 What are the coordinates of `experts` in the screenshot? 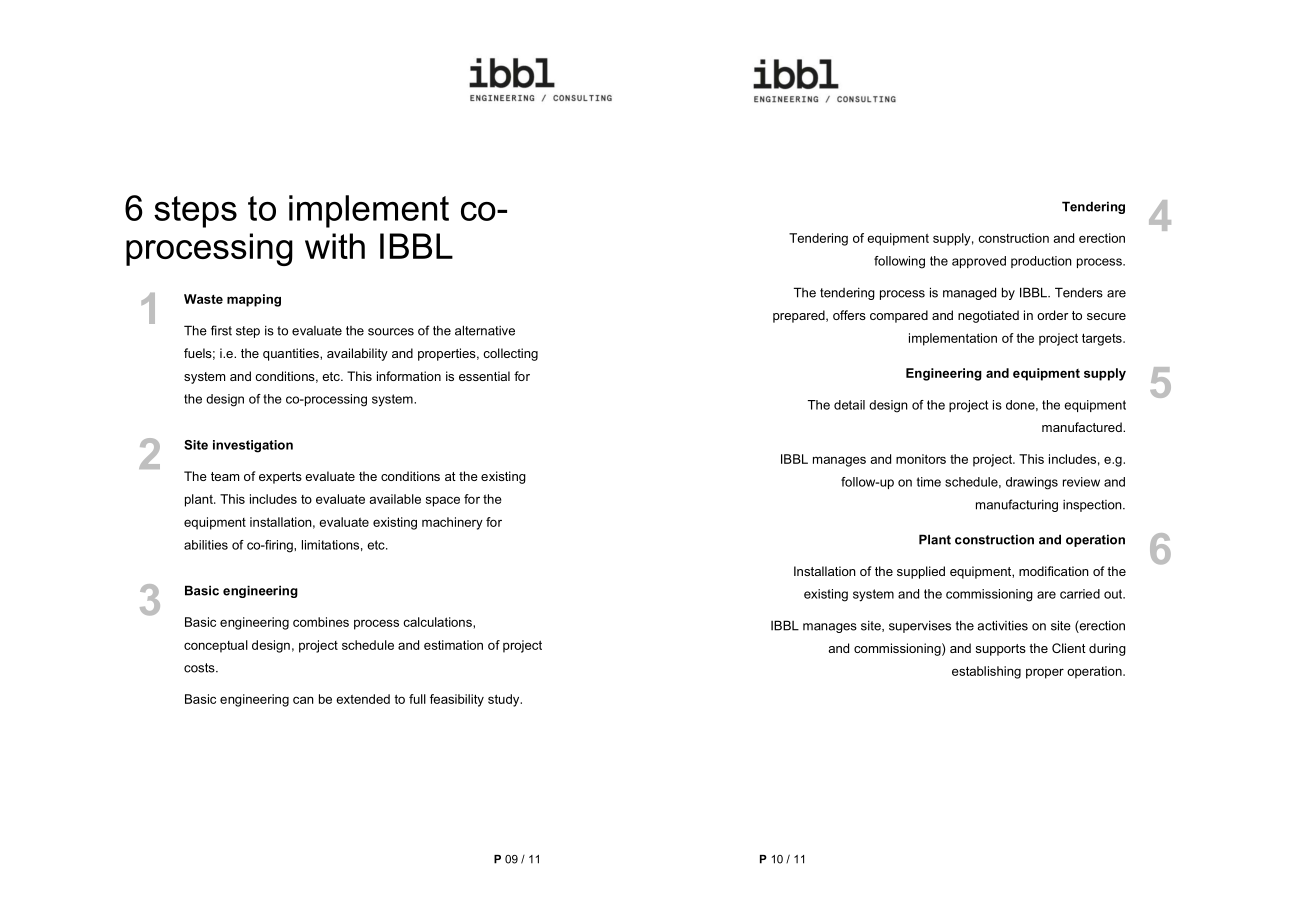 It's located at (280, 478).
